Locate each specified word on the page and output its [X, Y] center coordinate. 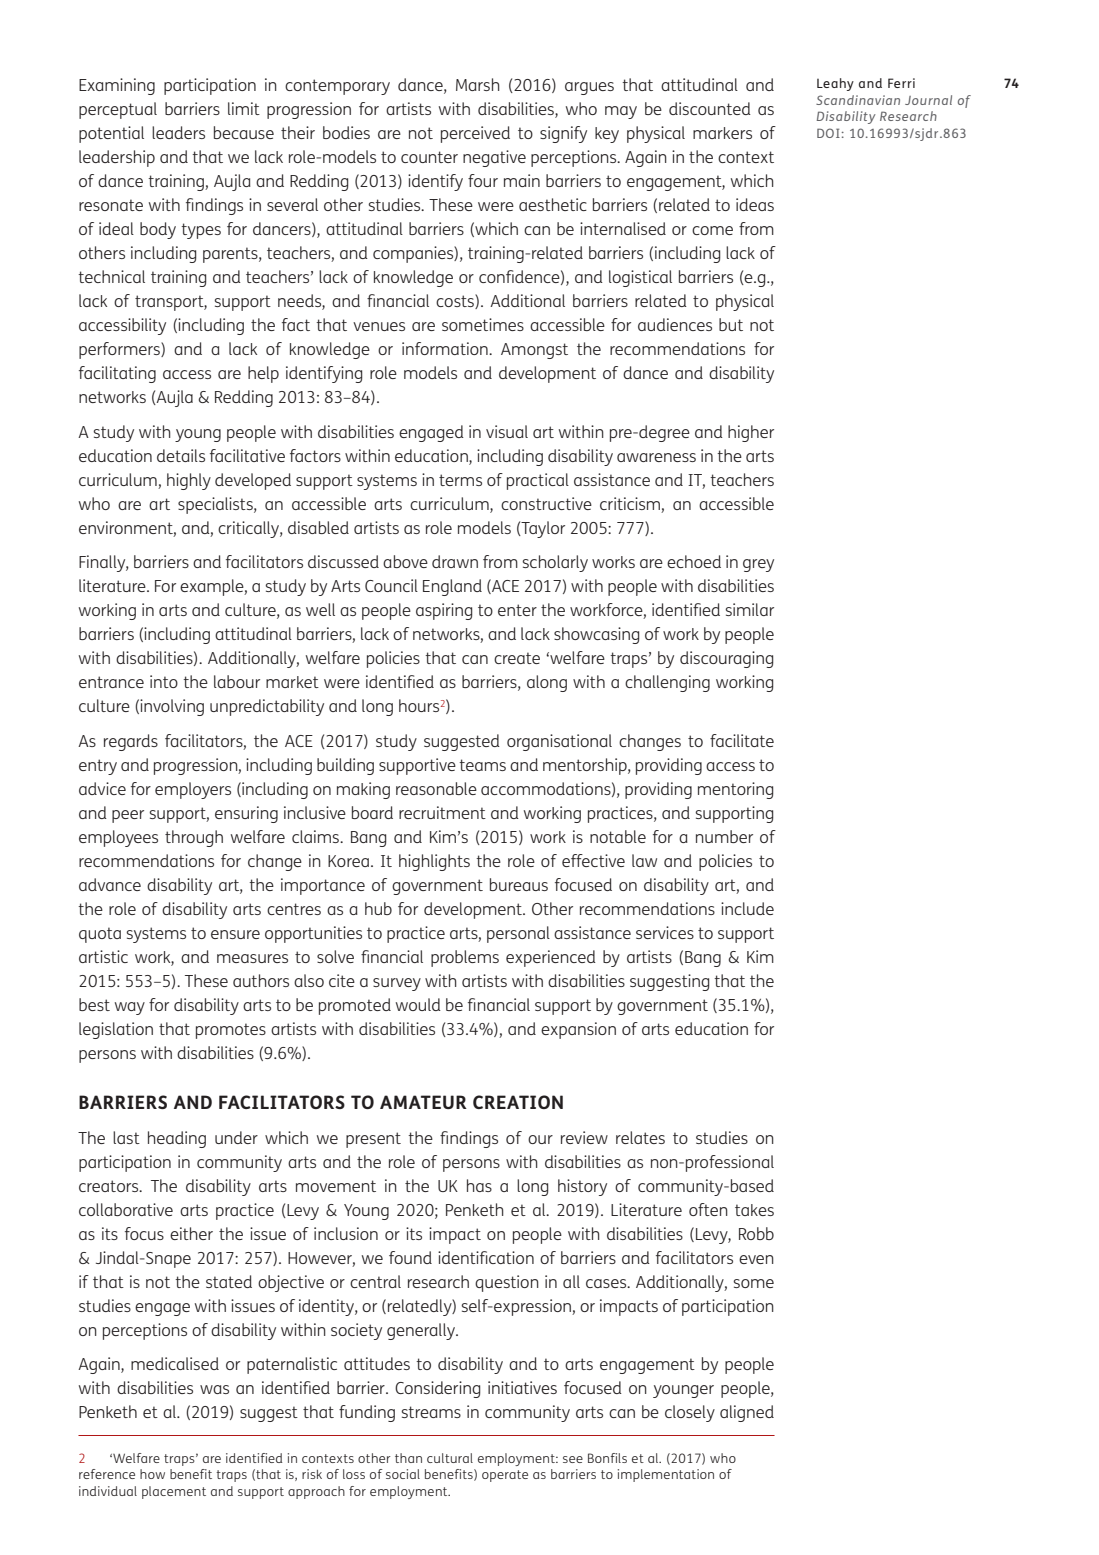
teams [482, 765]
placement [174, 1492]
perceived [475, 134]
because [244, 132]
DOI [828, 133]
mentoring [736, 790]
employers [193, 790]
